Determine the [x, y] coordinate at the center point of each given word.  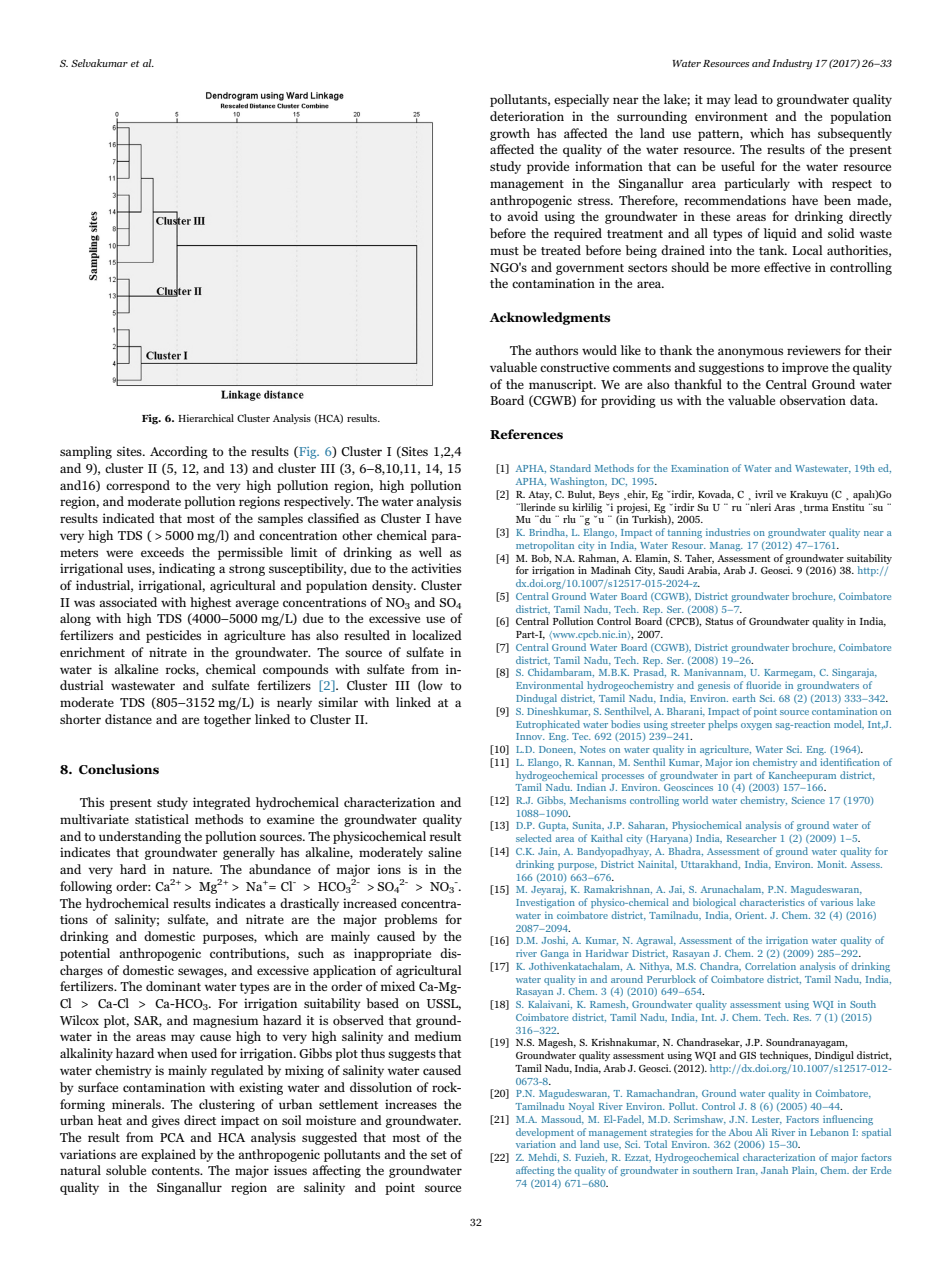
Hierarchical [206, 418]
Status [719, 621]
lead [746, 99]
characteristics [772, 902]
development [545, 1133]
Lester [767, 1120]
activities [436, 568]
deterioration [527, 116]
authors [556, 350]
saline [444, 852]
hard [133, 869]
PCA [172, 1137]
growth [510, 134]
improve [805, 368]
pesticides [173, 636]
